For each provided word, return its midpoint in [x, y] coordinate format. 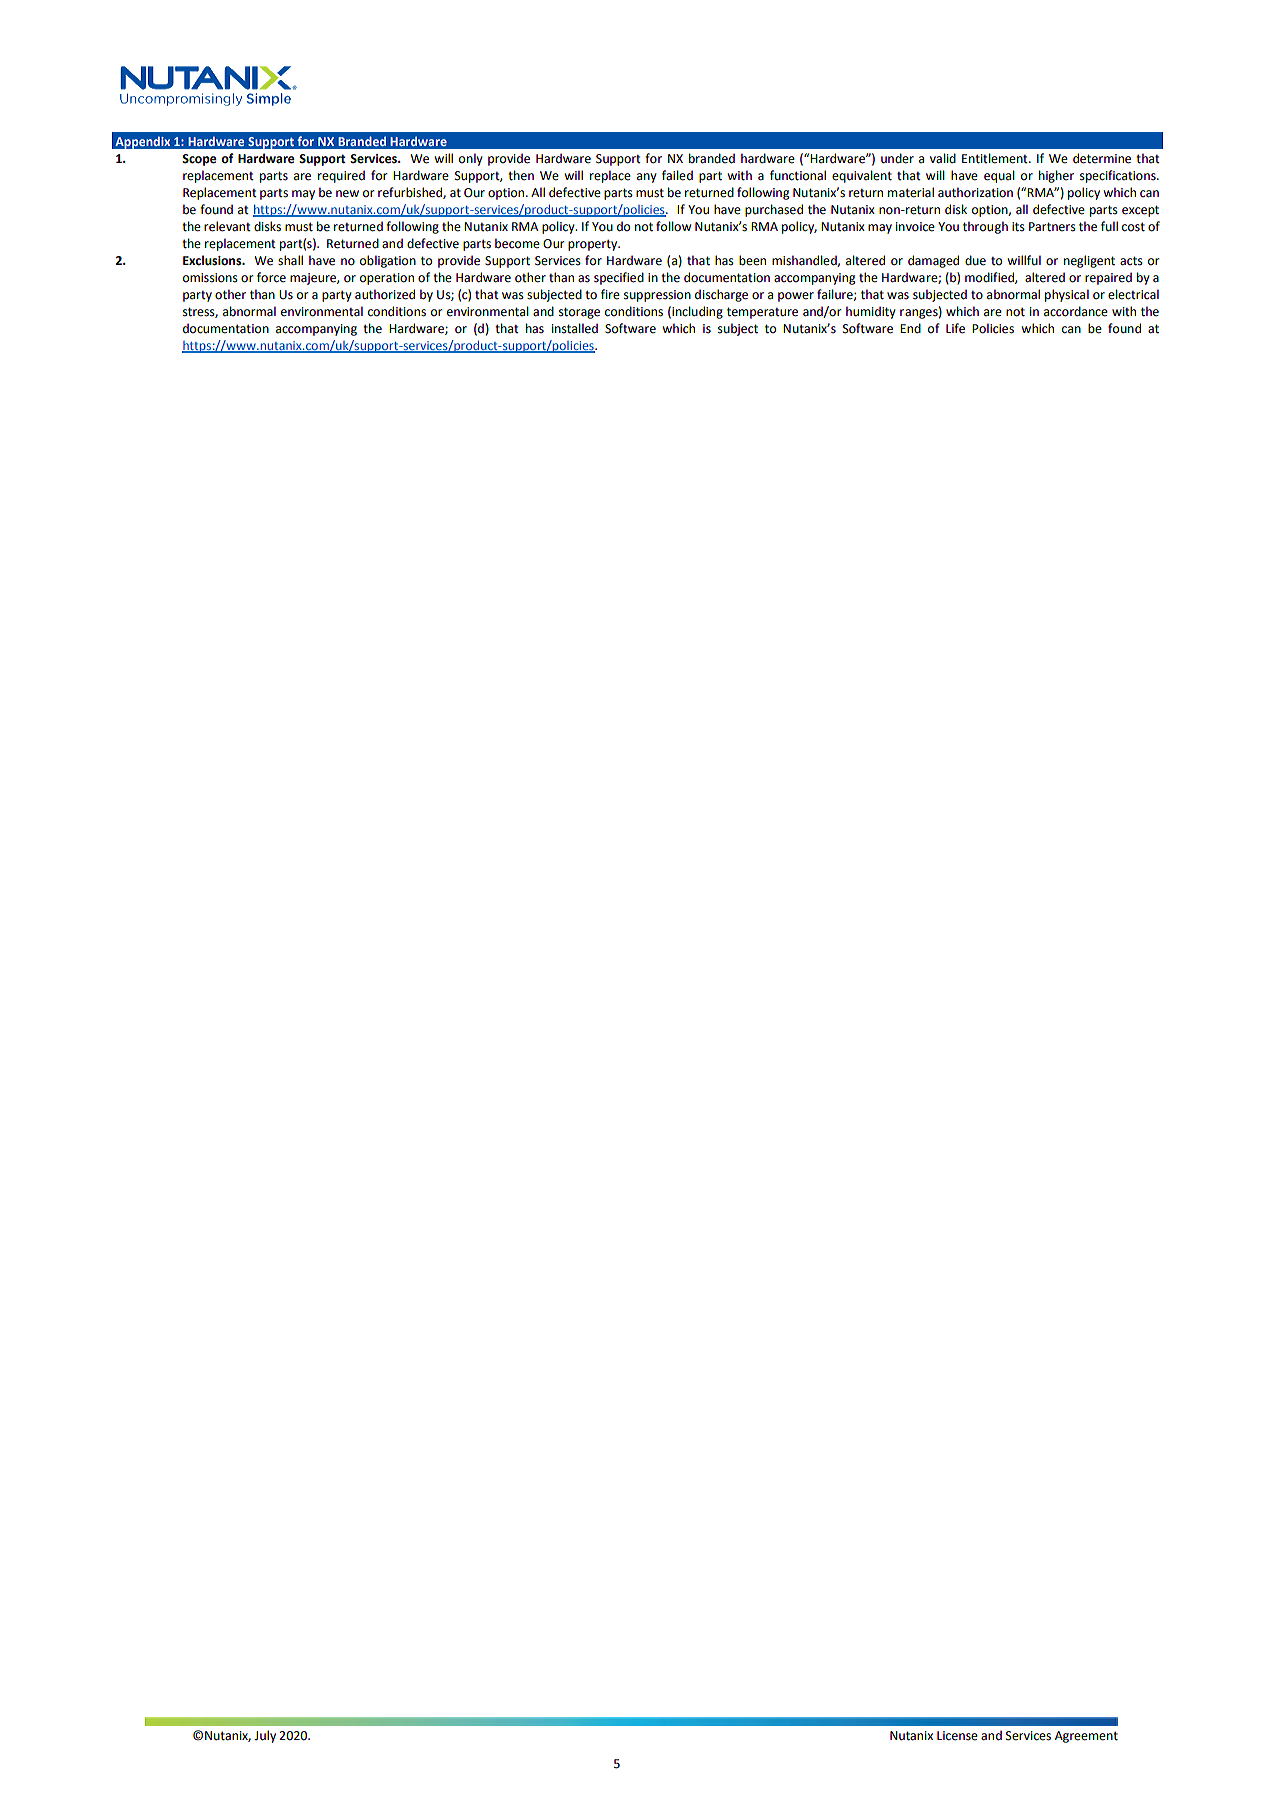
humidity [871, 312]
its [1018, 227]
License [957, 1736]
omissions [210, 278]
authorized [385, 294]
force [271, 277]
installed [575, 328]
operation [387, 279]
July [265, 1736]
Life [955, 328]
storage [579, 313]
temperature [762, 313]
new [347, 194]
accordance [1076, 311]
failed [677, 175]
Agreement [1086, 1737]
